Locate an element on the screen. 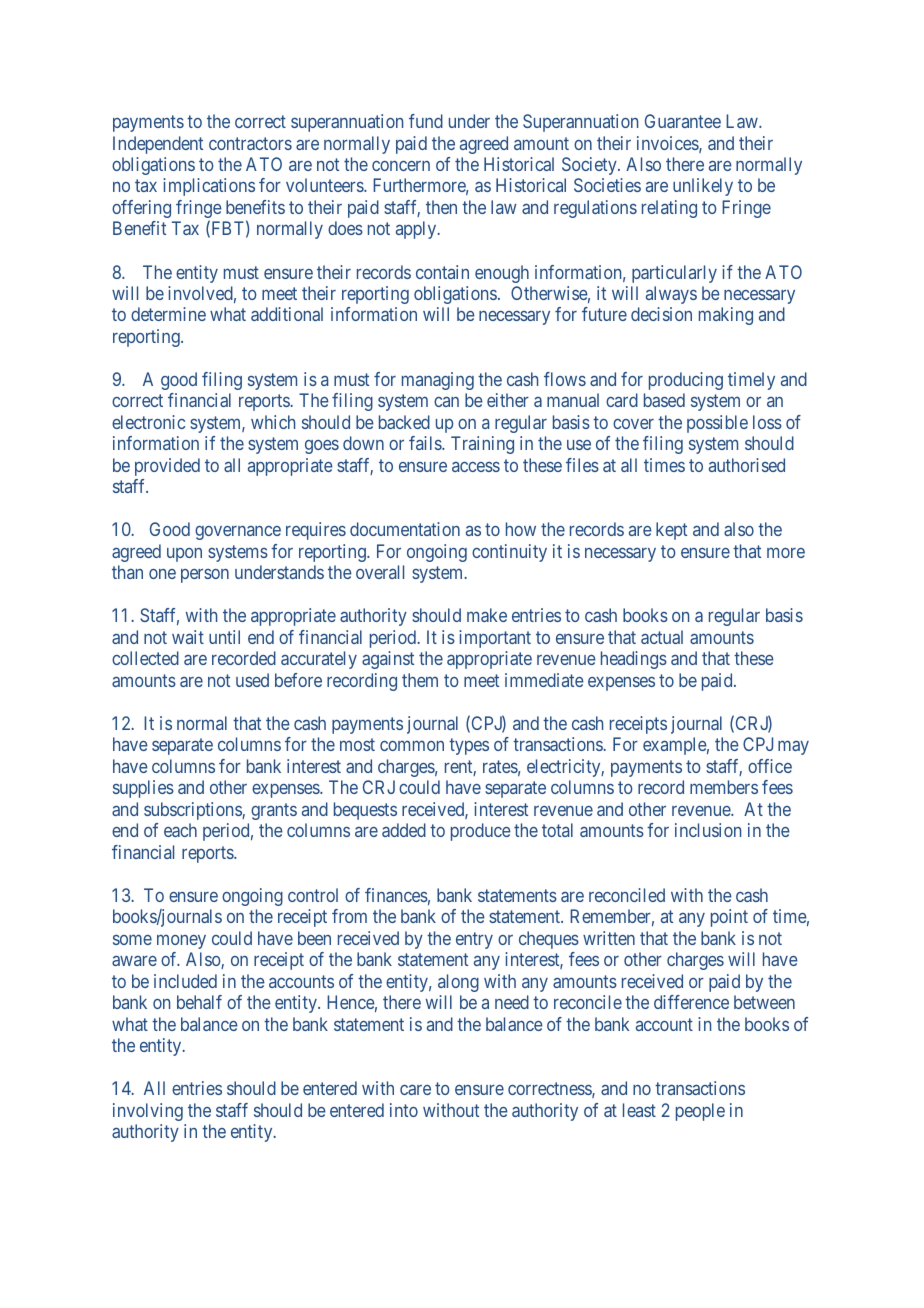 This screenshot has height=1308, width=924. fund is located at coordinates (426, 121).
